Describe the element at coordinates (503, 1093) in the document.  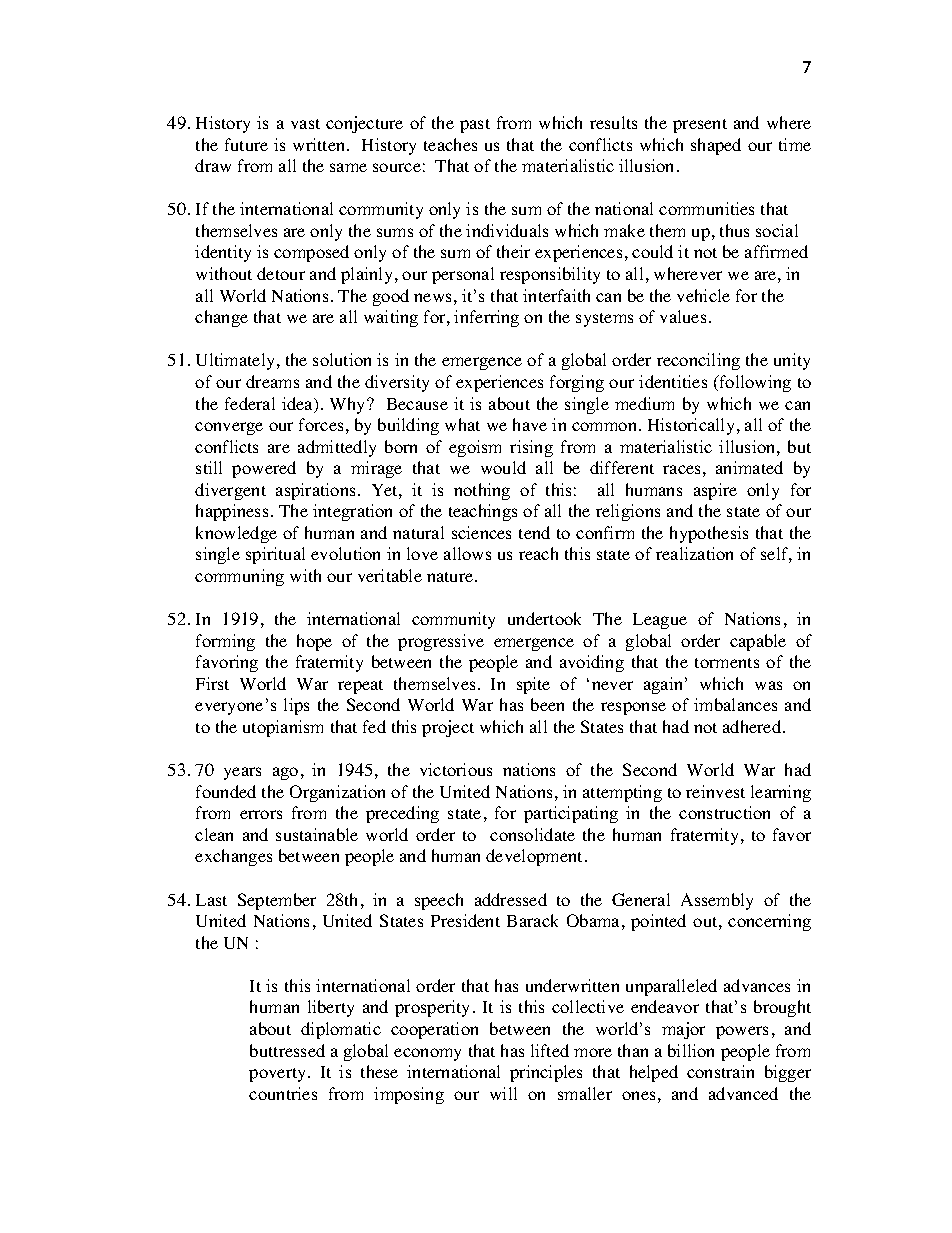
I see `will` at that location.
